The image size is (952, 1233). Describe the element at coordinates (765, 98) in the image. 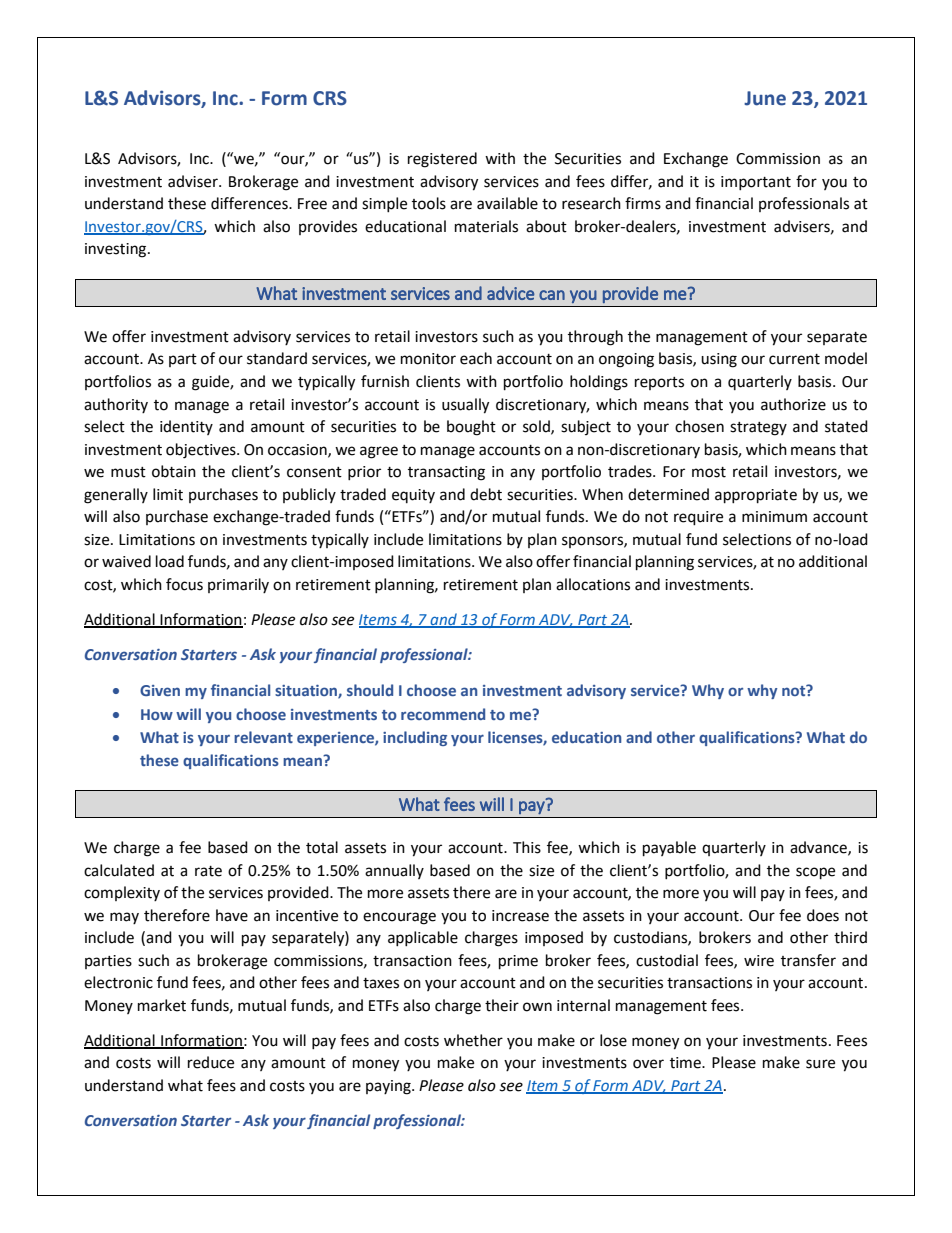

I see `June` at that location.
